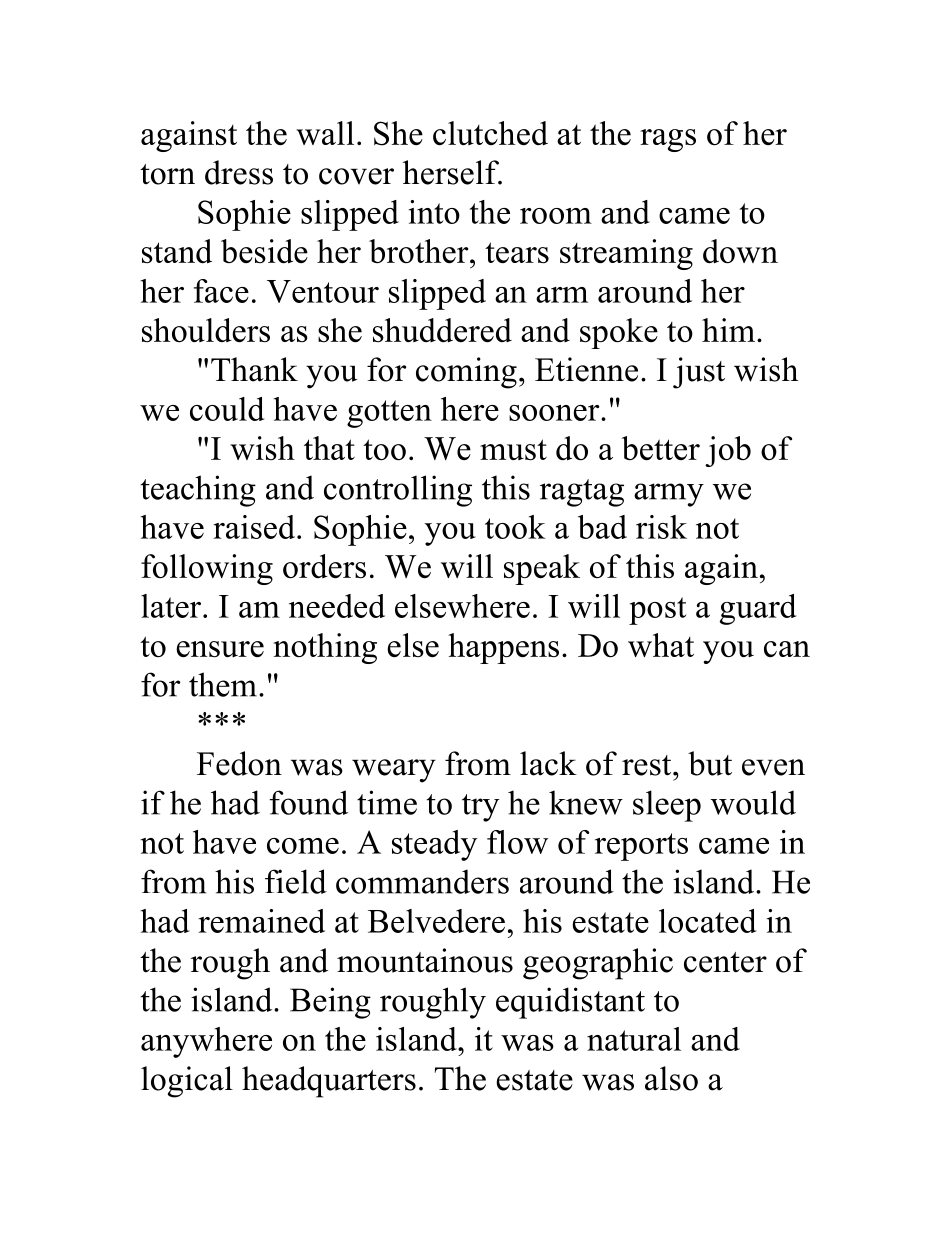  Describe the element at coordinates (671, 1078) in the screenshot. I see `also` at that location.
